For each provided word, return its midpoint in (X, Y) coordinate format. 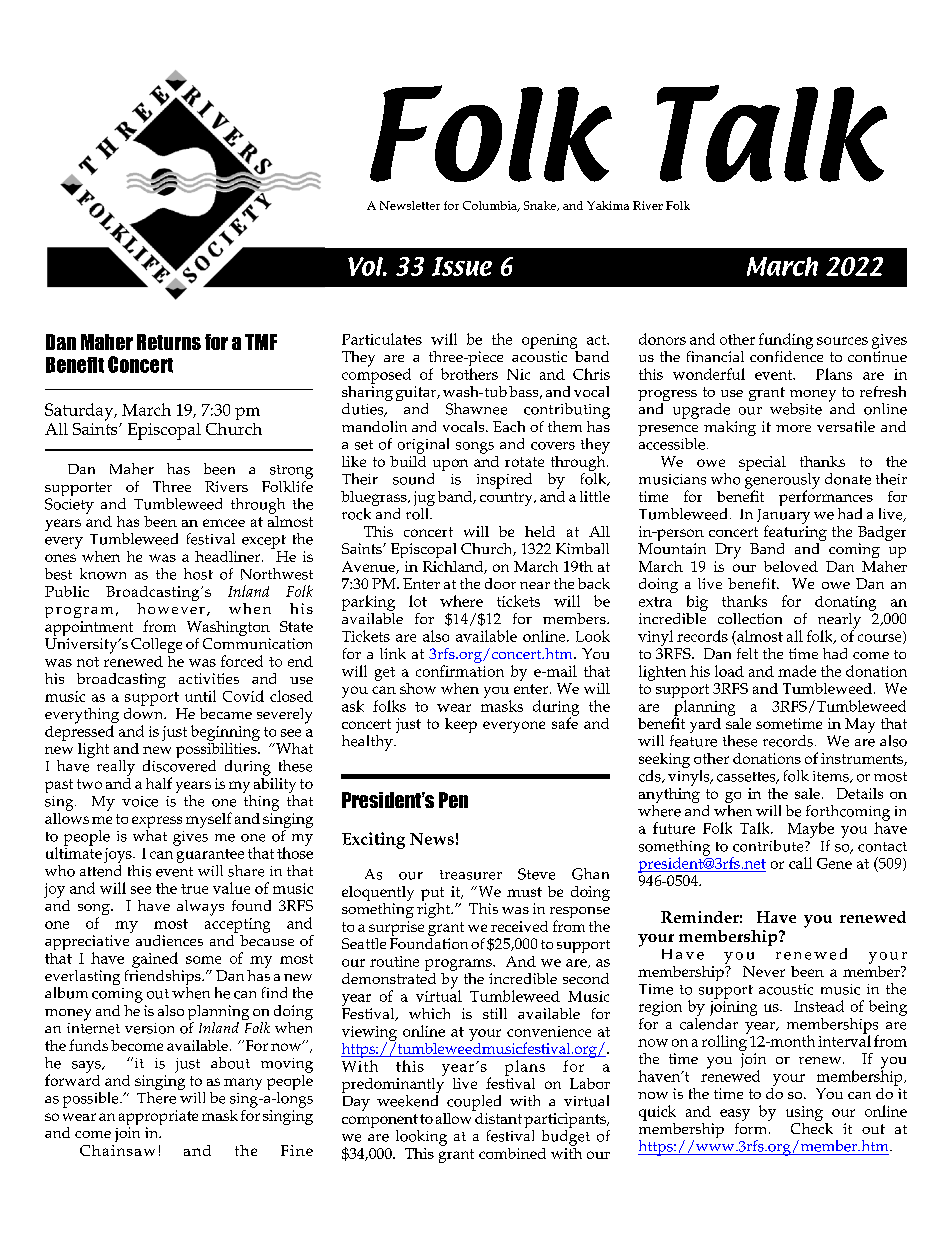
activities (209, 678)
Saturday (80, 412)
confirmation (460, 671)
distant (497, 1117)
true (194, 889)
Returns (169, 342)
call (800, 863)
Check (812, 1127)
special (762, 463)
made (797, 671)
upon (450, 466)
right (435, 909)
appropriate (158, 1119)
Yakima (608, 205)
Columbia (491, 206)
